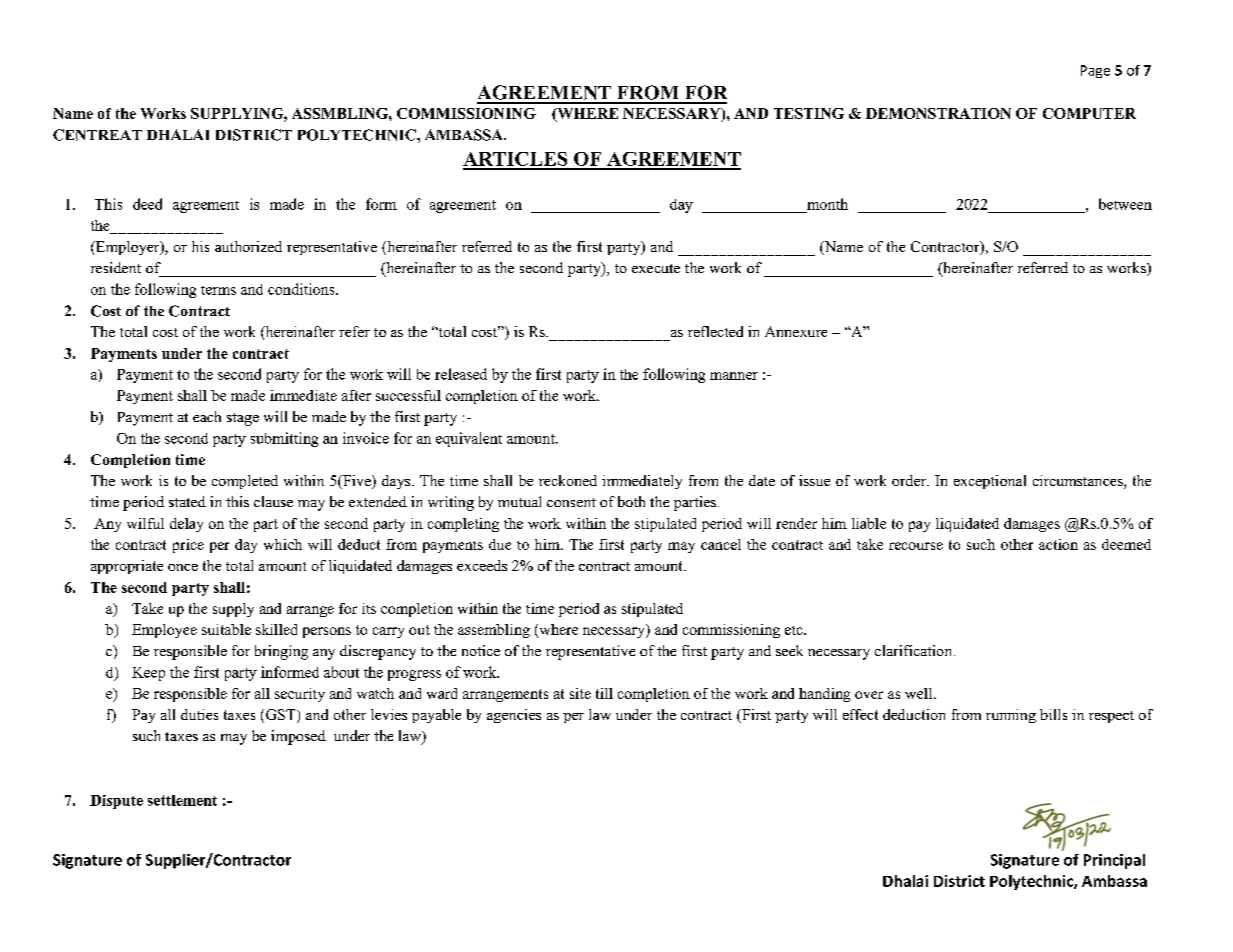 This screenshot has width=1233, height=952. I want to click on DEMONSTRATION, so click(938, 113).
